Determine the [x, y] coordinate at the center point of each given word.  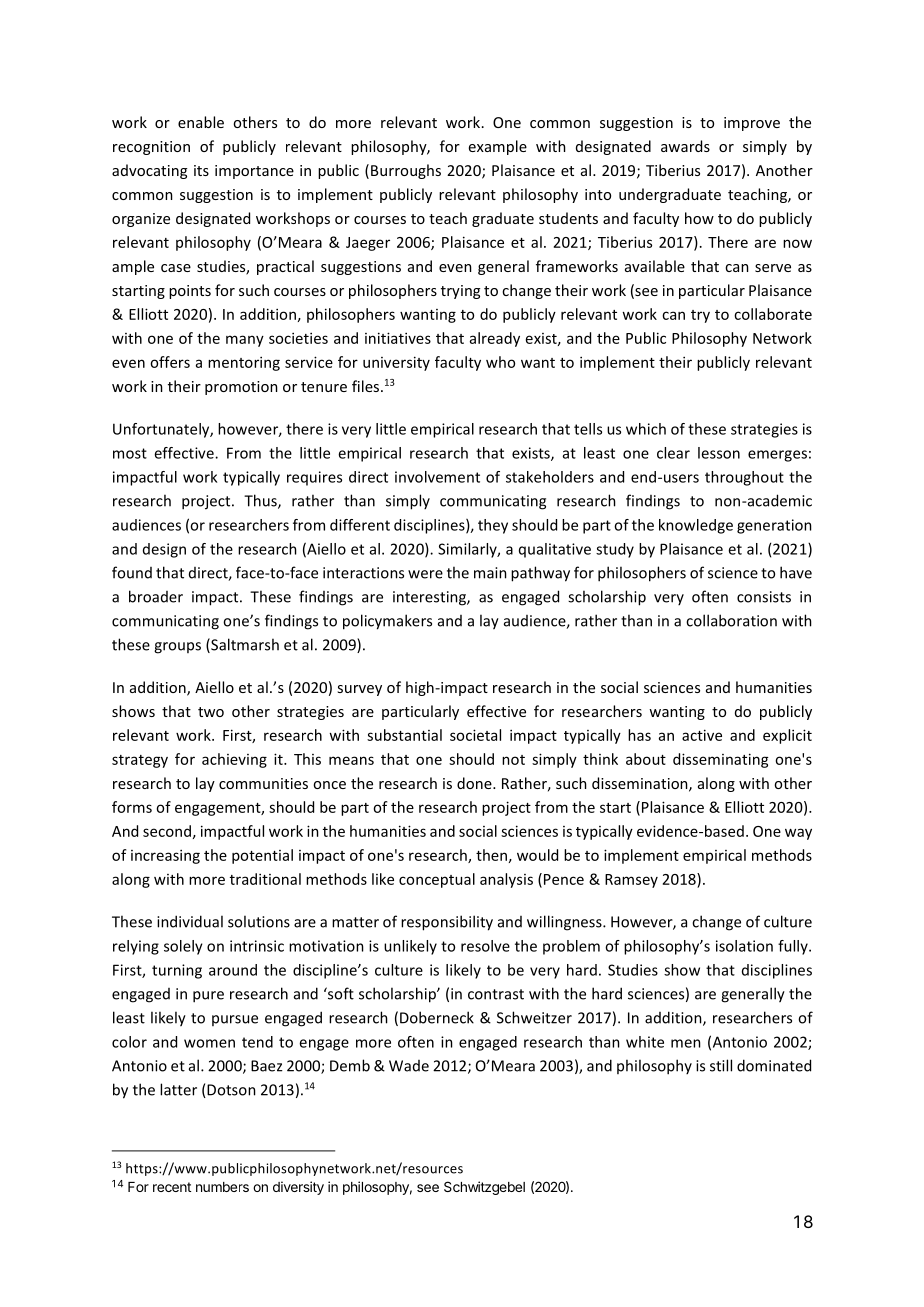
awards [685, 146]
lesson [719, 453]
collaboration [731, 620]
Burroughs [406, 171]
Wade [409, 1066]
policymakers [387, 622]
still [721, 1065]
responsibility [447, 923]
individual [190, 921]
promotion [241, 388]
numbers [222, 1187]
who [500, 362]
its [201, 170]
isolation [744, 946]
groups [177, 648]
